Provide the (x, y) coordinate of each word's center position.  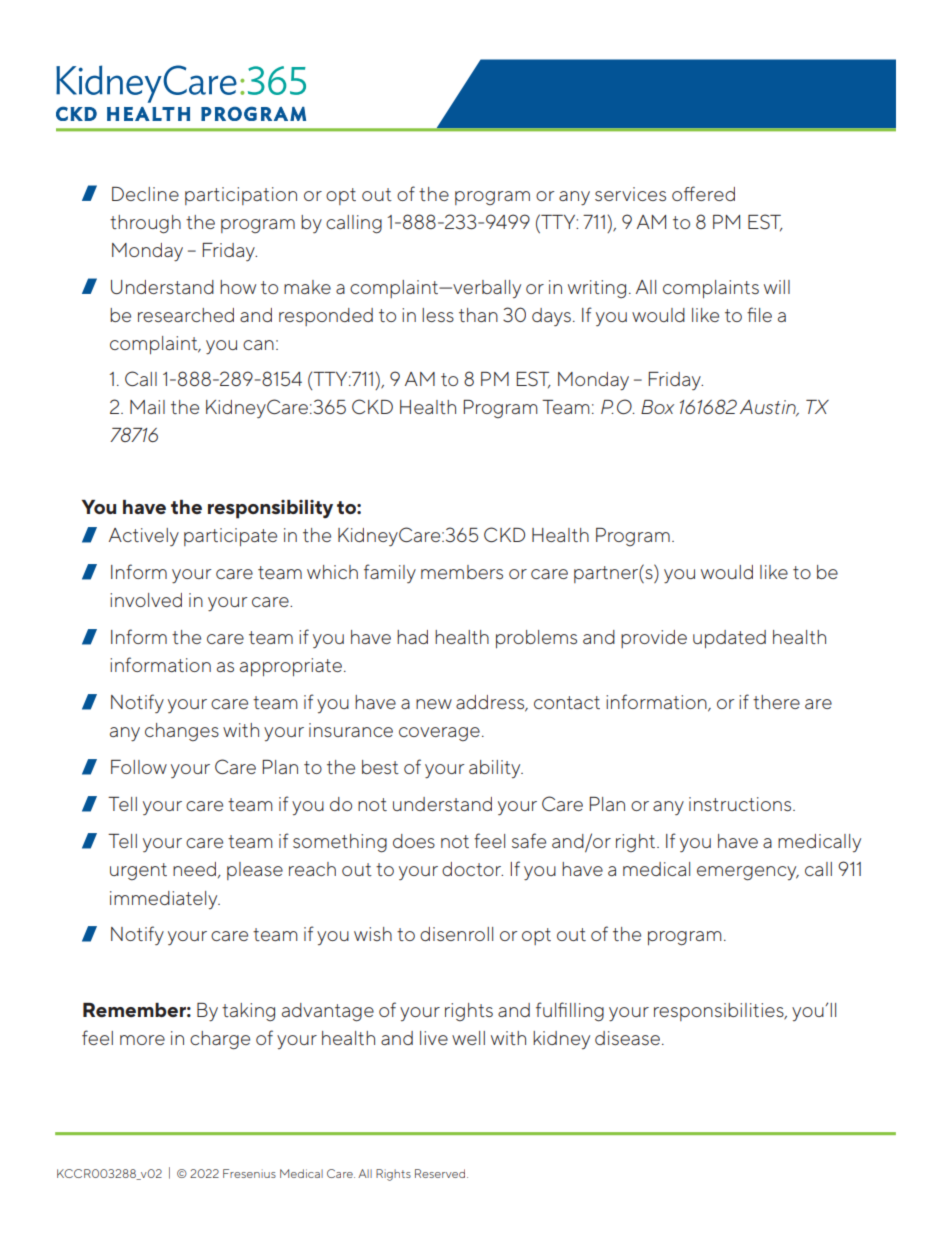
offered (703, 193)
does (414, 841)
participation (241, 196)
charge (220, 1040)
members (462, 572)
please (255, 871)
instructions (741, 804)
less (438, 315)
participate (230, 537)
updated (729, 639)
